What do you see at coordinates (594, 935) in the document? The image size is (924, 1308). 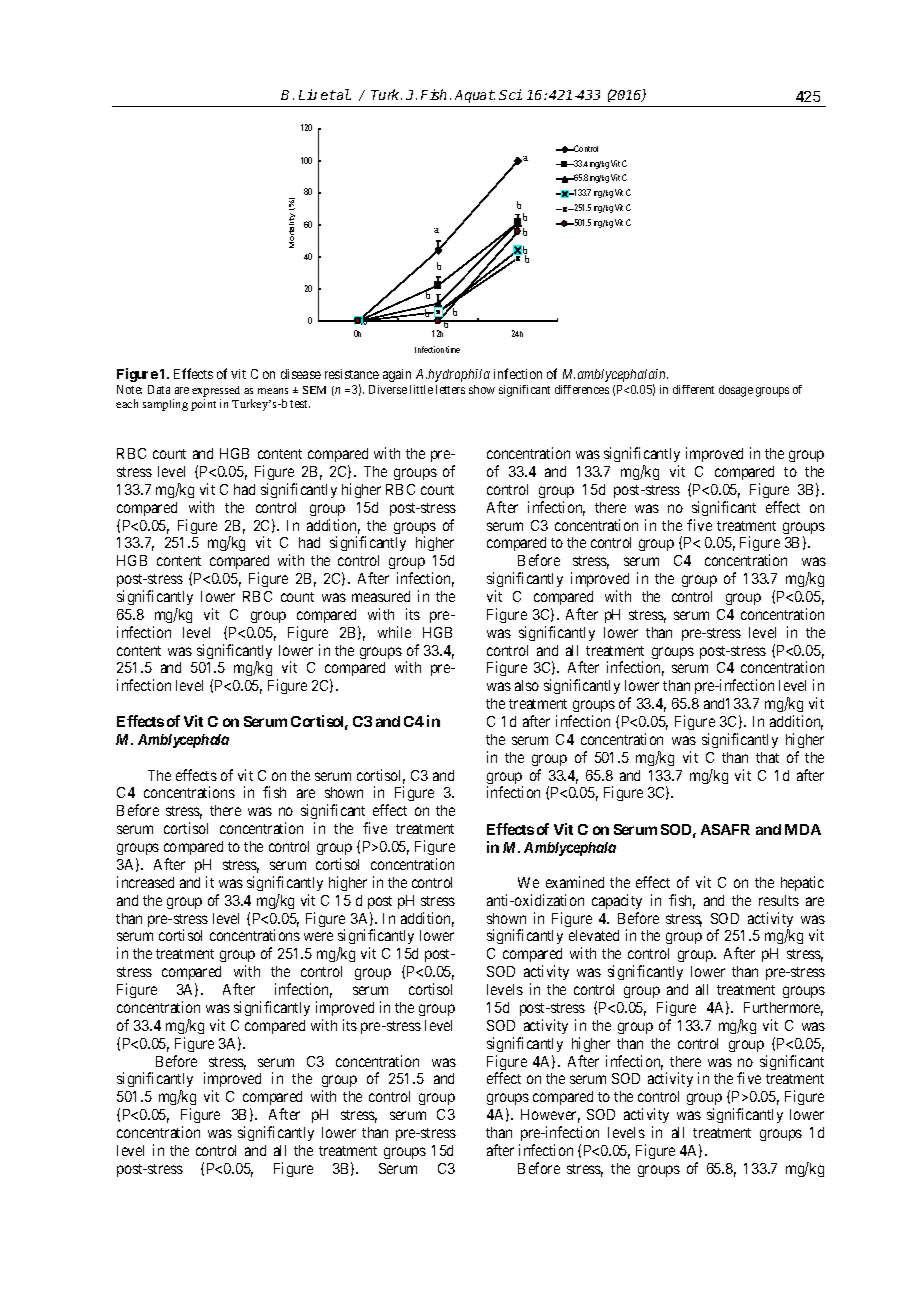 I see `elevated` at bounding box center [594, 935].
